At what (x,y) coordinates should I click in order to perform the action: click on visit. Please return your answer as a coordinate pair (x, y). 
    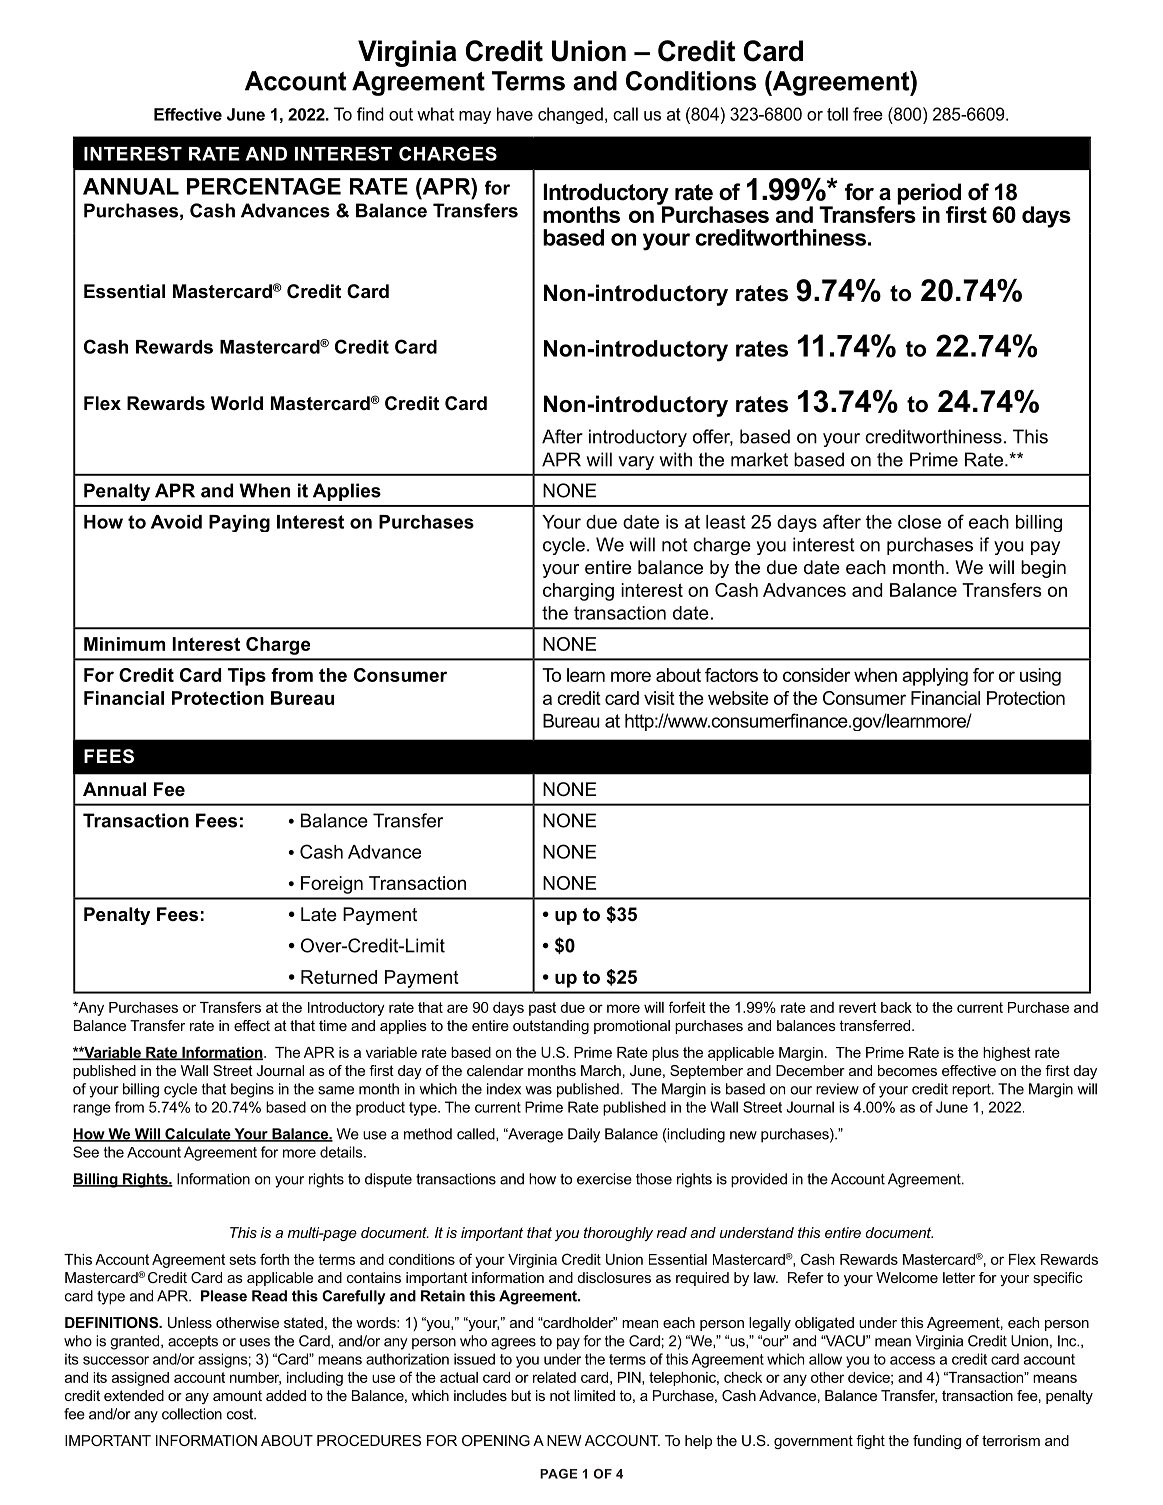
    Looking at the image, I should click on (659, 698).
